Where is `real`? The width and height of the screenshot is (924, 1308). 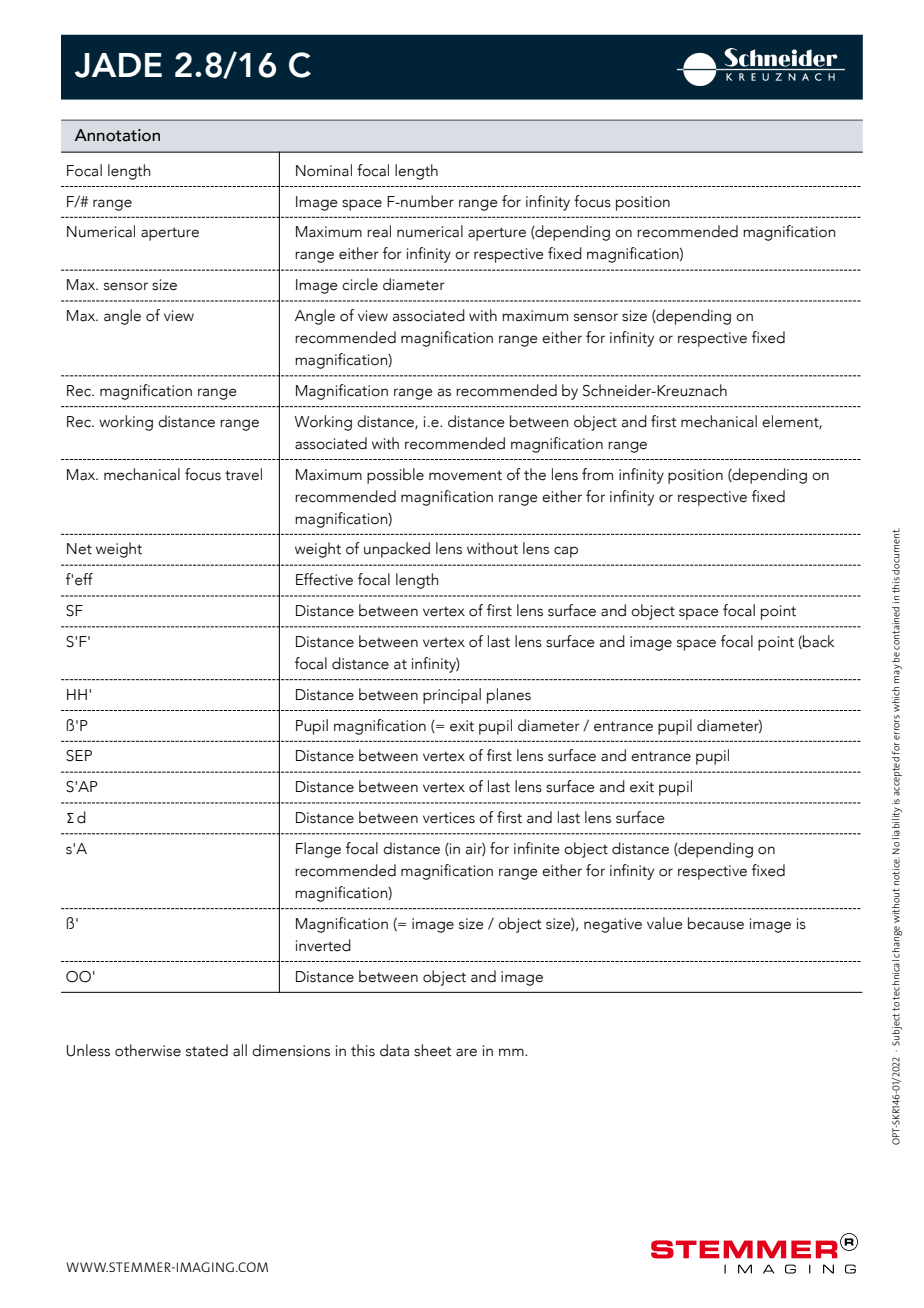
real is located at coordinates (379, 231).
